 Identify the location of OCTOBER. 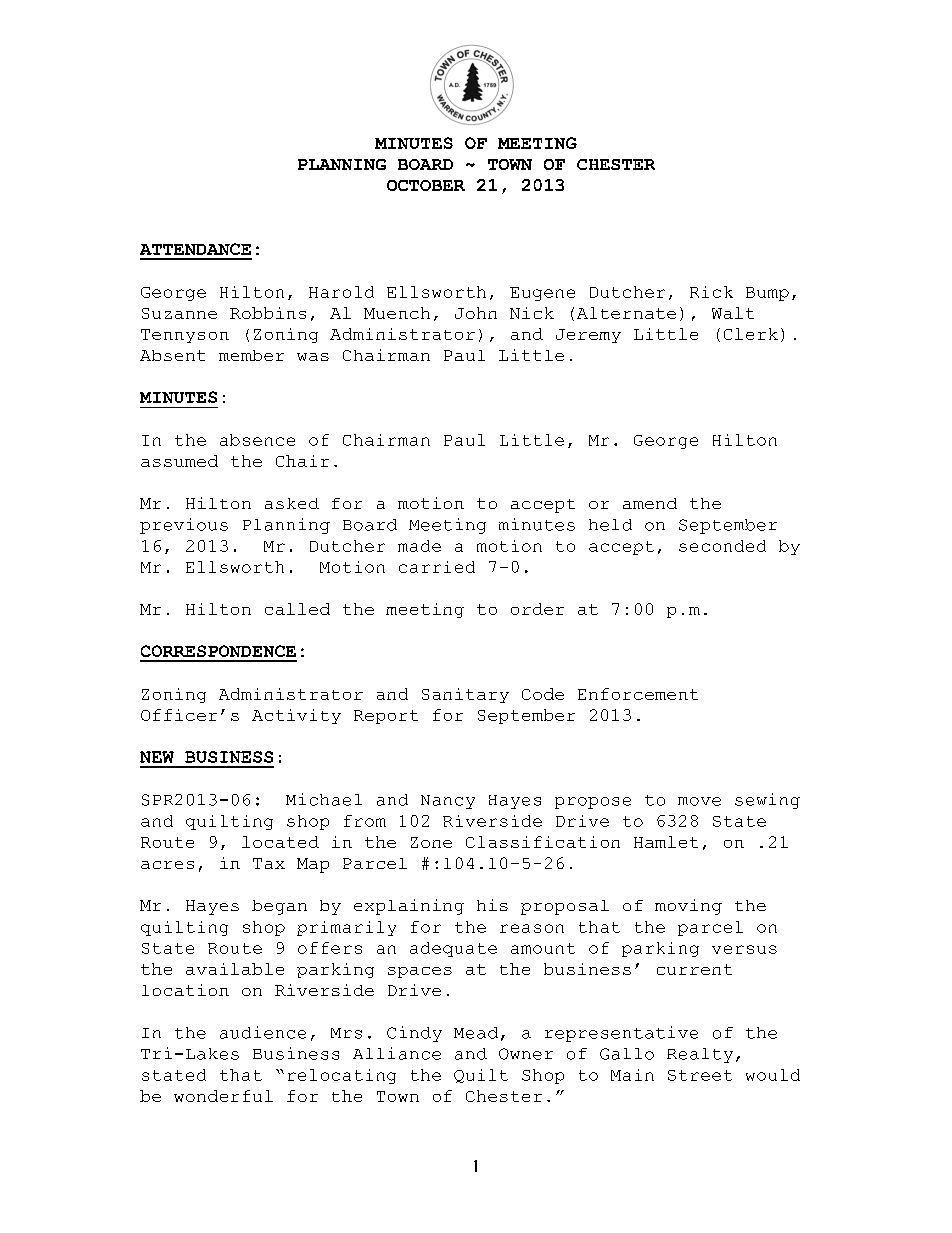
(426, 185).
